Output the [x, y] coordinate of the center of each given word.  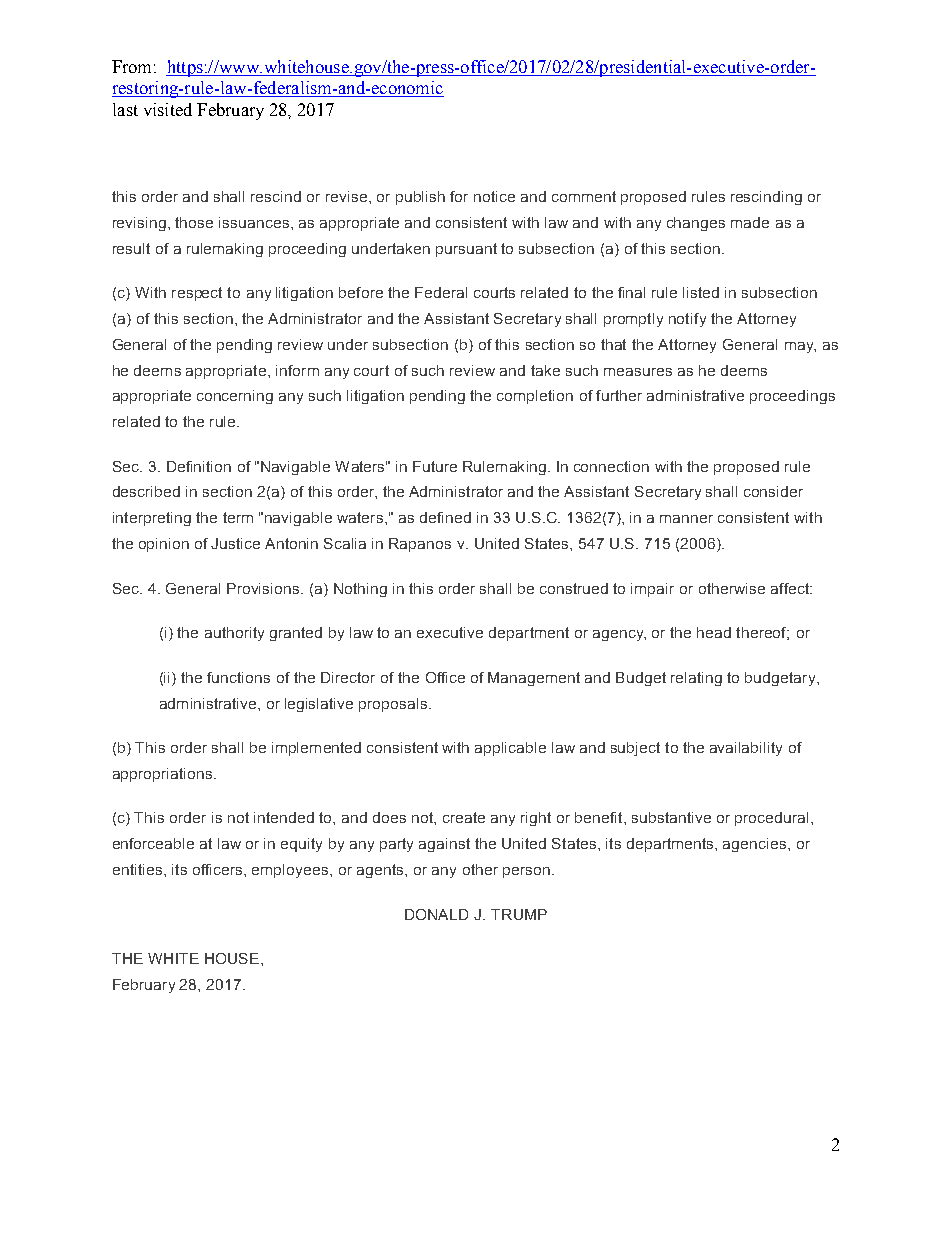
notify [687, 320]
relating [696, 679]
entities [137, 869]
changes [696, 224]
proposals [393, 705]
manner [686, 519]
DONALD [436, 914]
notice [494, 196]
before [361, 292]
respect [197, 294]
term [238, 517]
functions [238, 677]
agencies [756, 845]
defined [445, 517]
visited [168, 109]
